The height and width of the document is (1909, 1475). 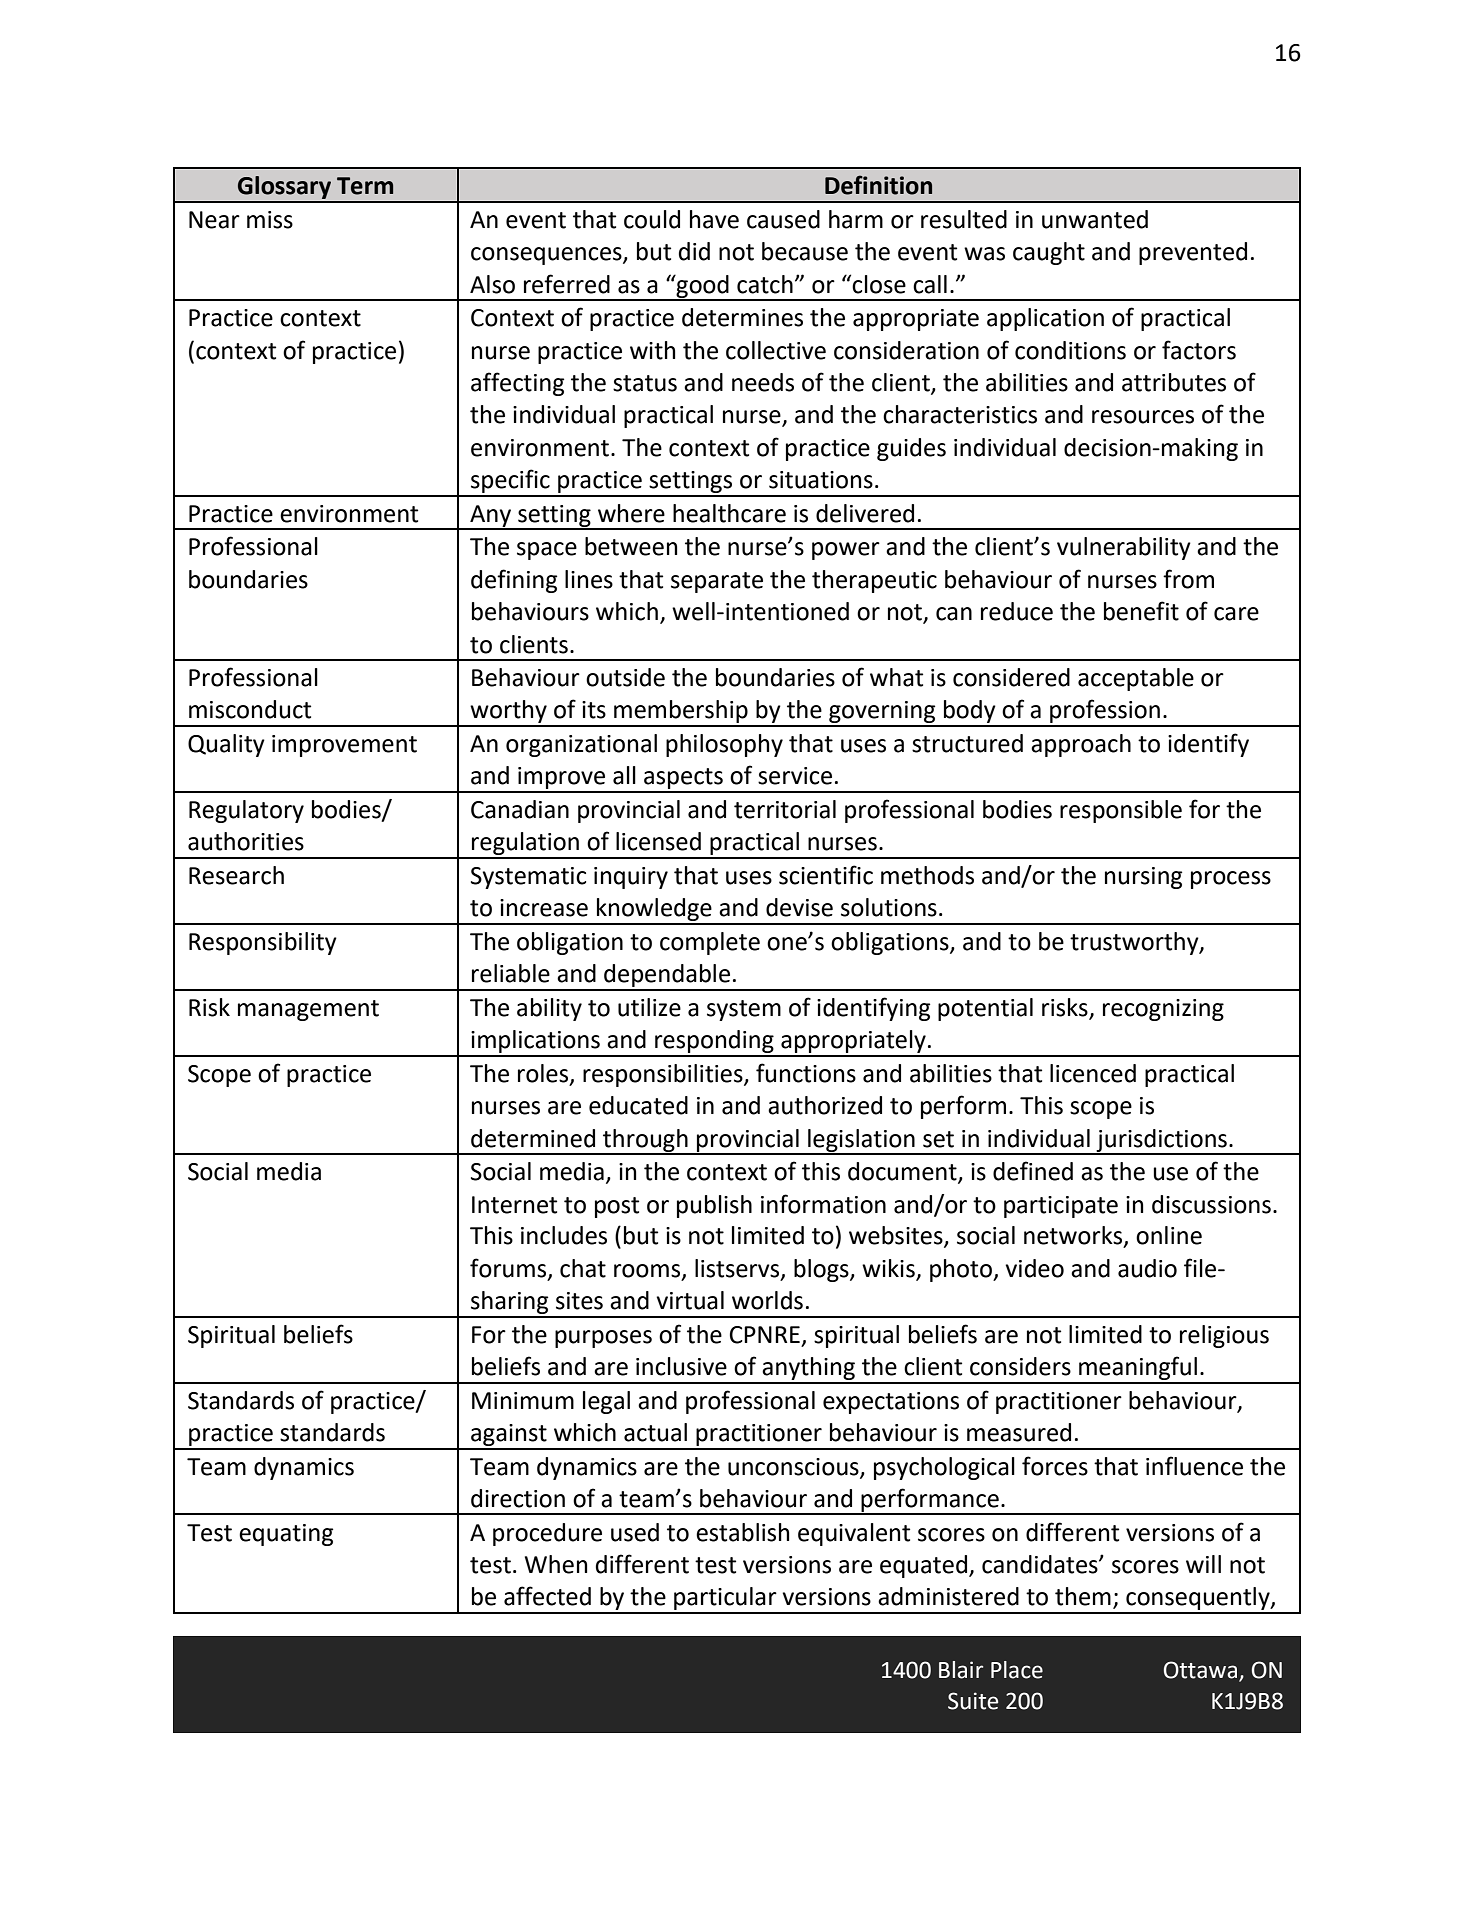 I want to click on miss, so click(x=270, y=220).
